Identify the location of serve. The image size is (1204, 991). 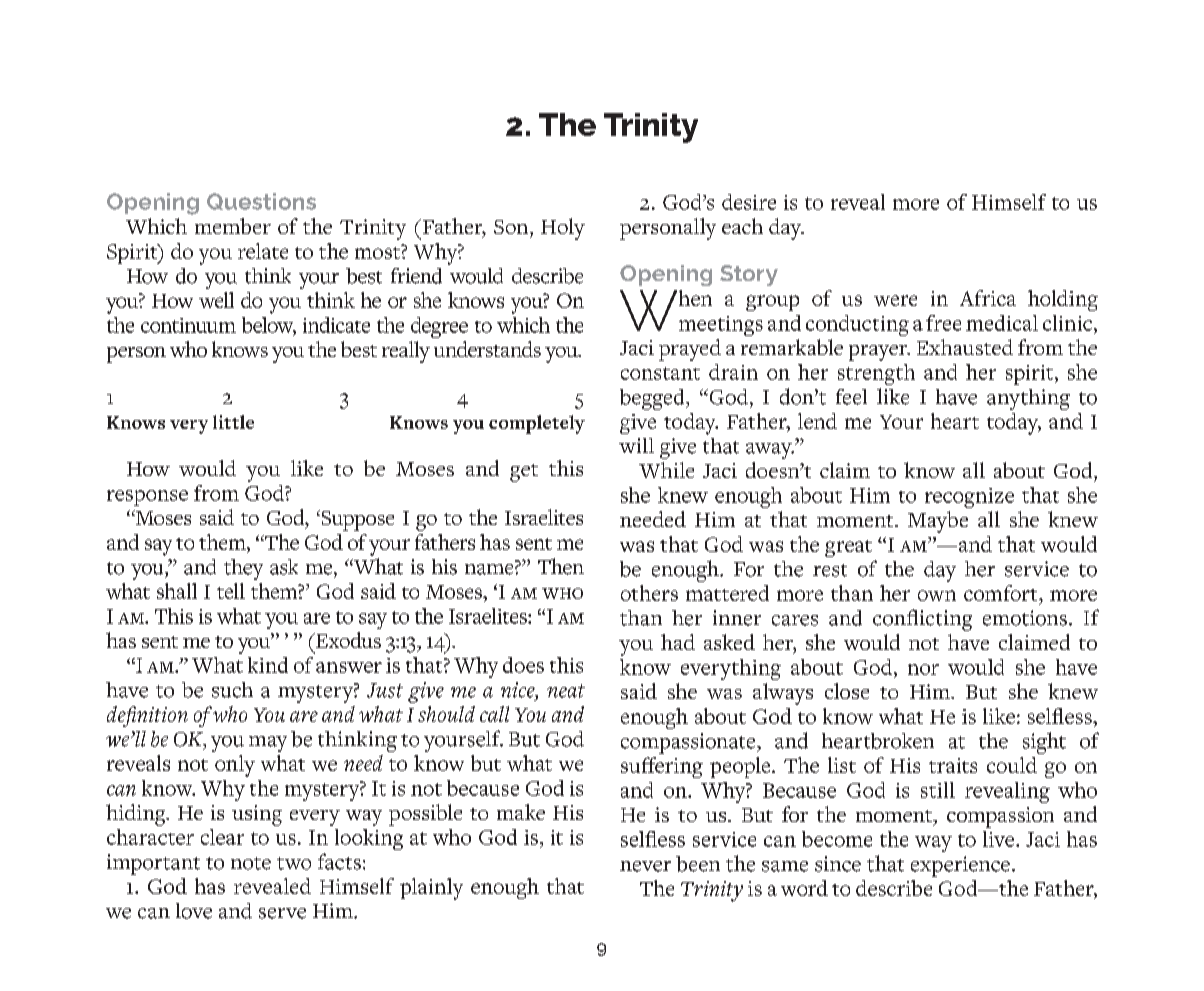
(282, 913).
